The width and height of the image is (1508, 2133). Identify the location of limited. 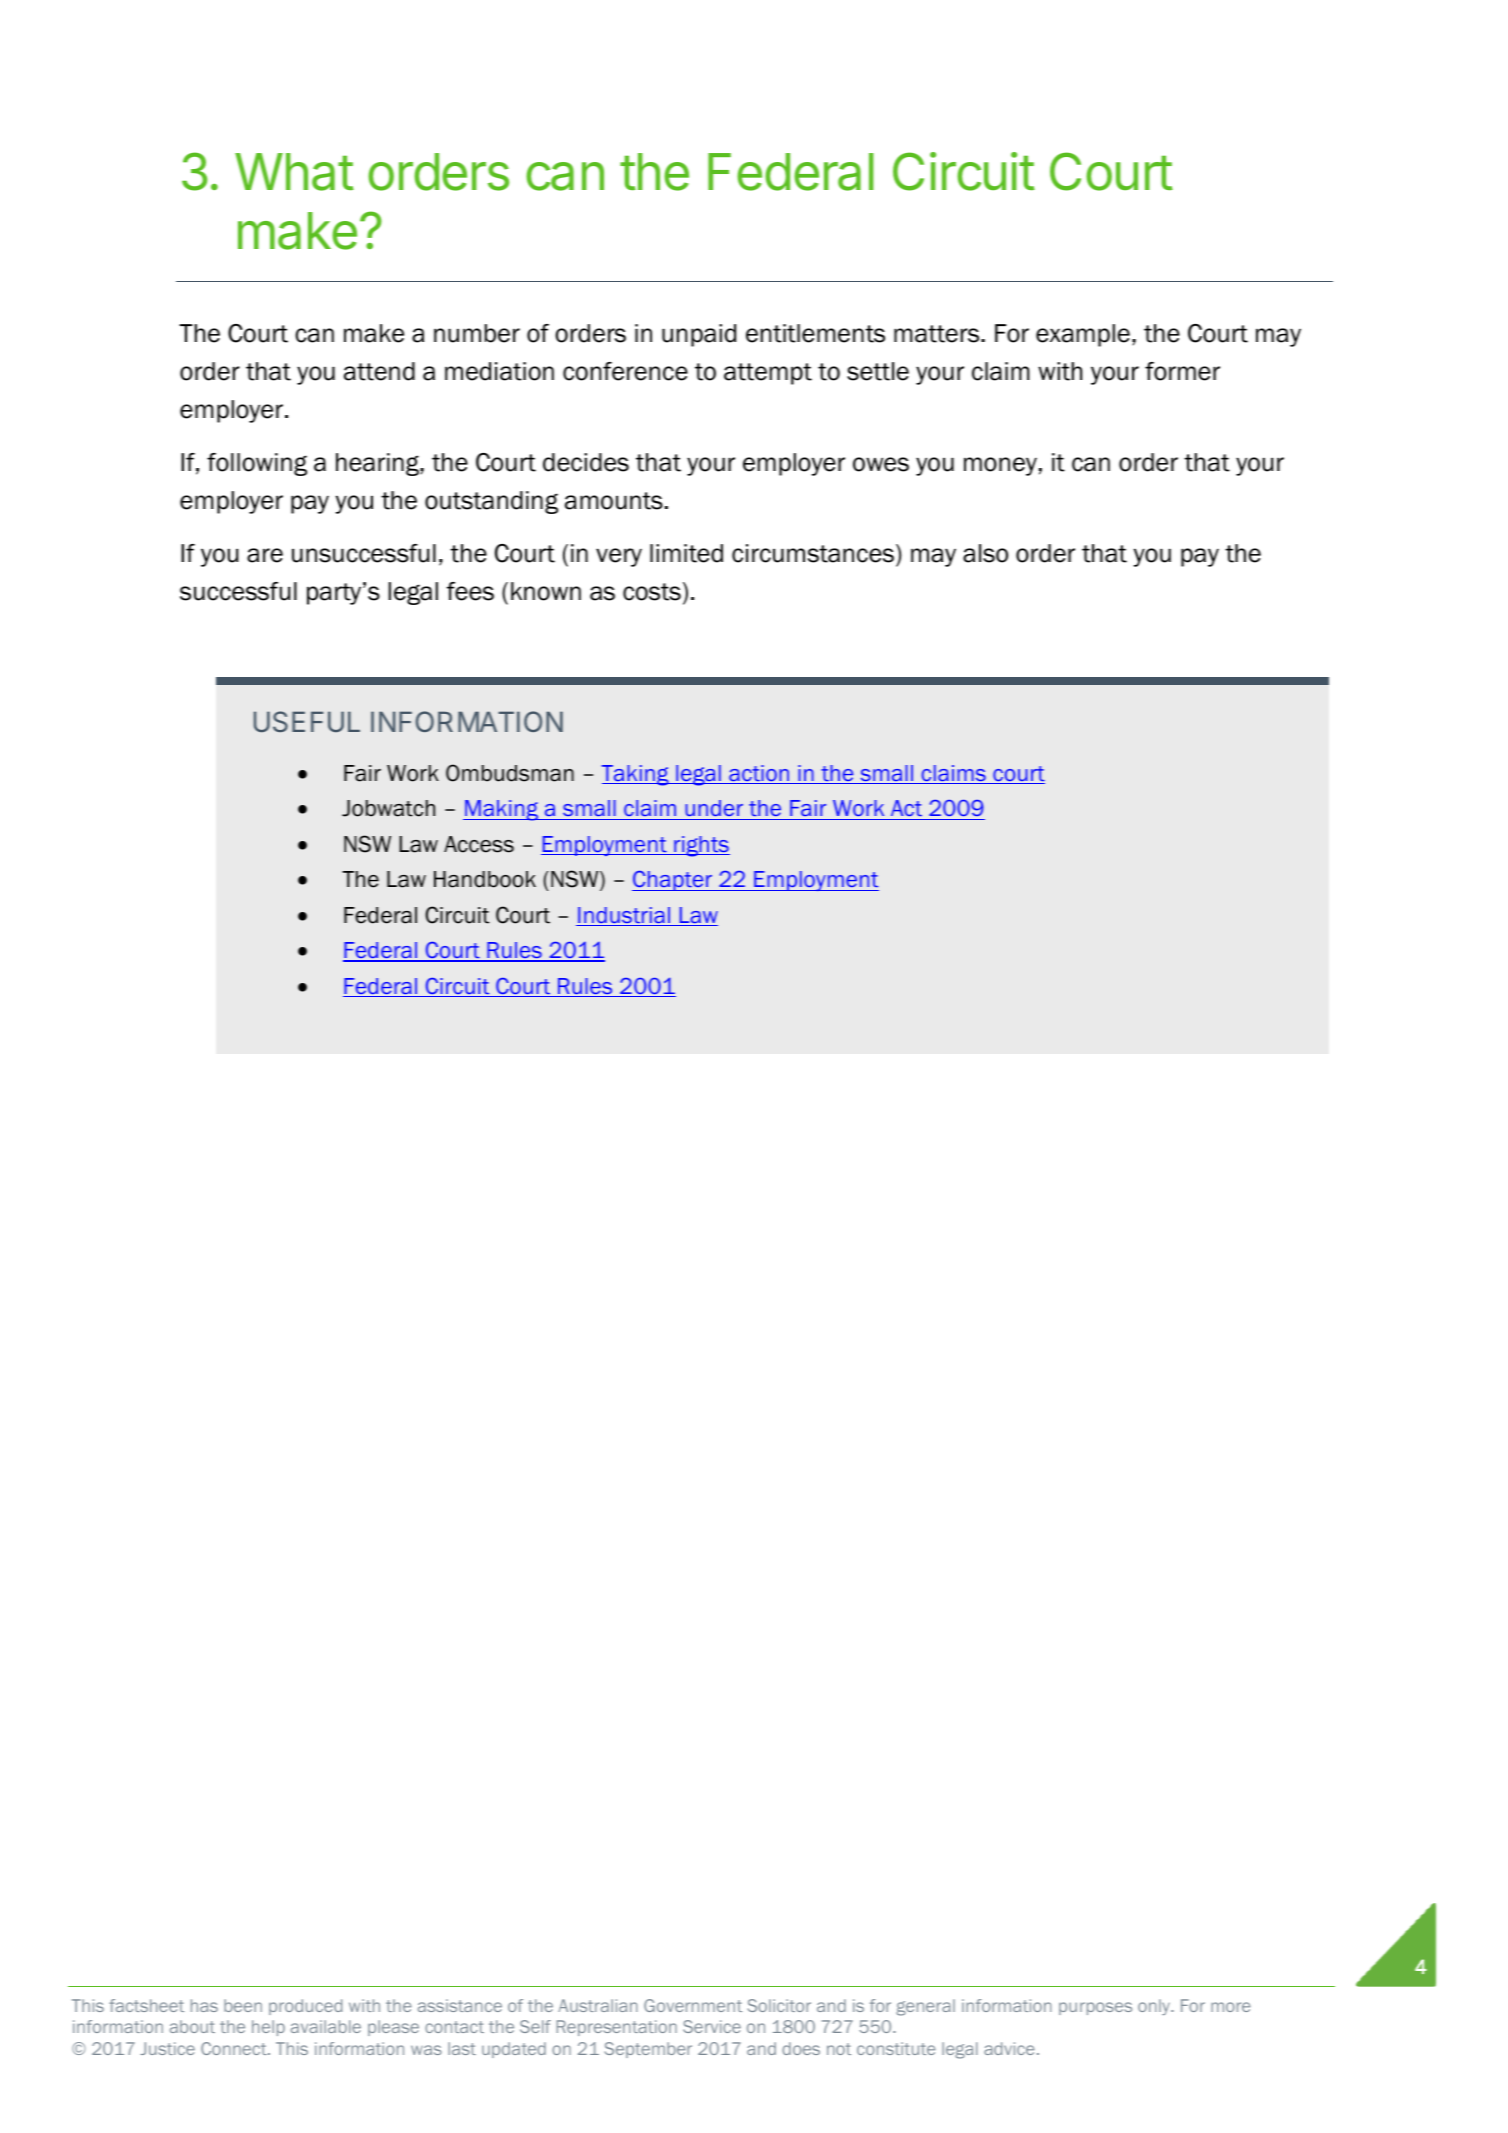
(686, 553).
